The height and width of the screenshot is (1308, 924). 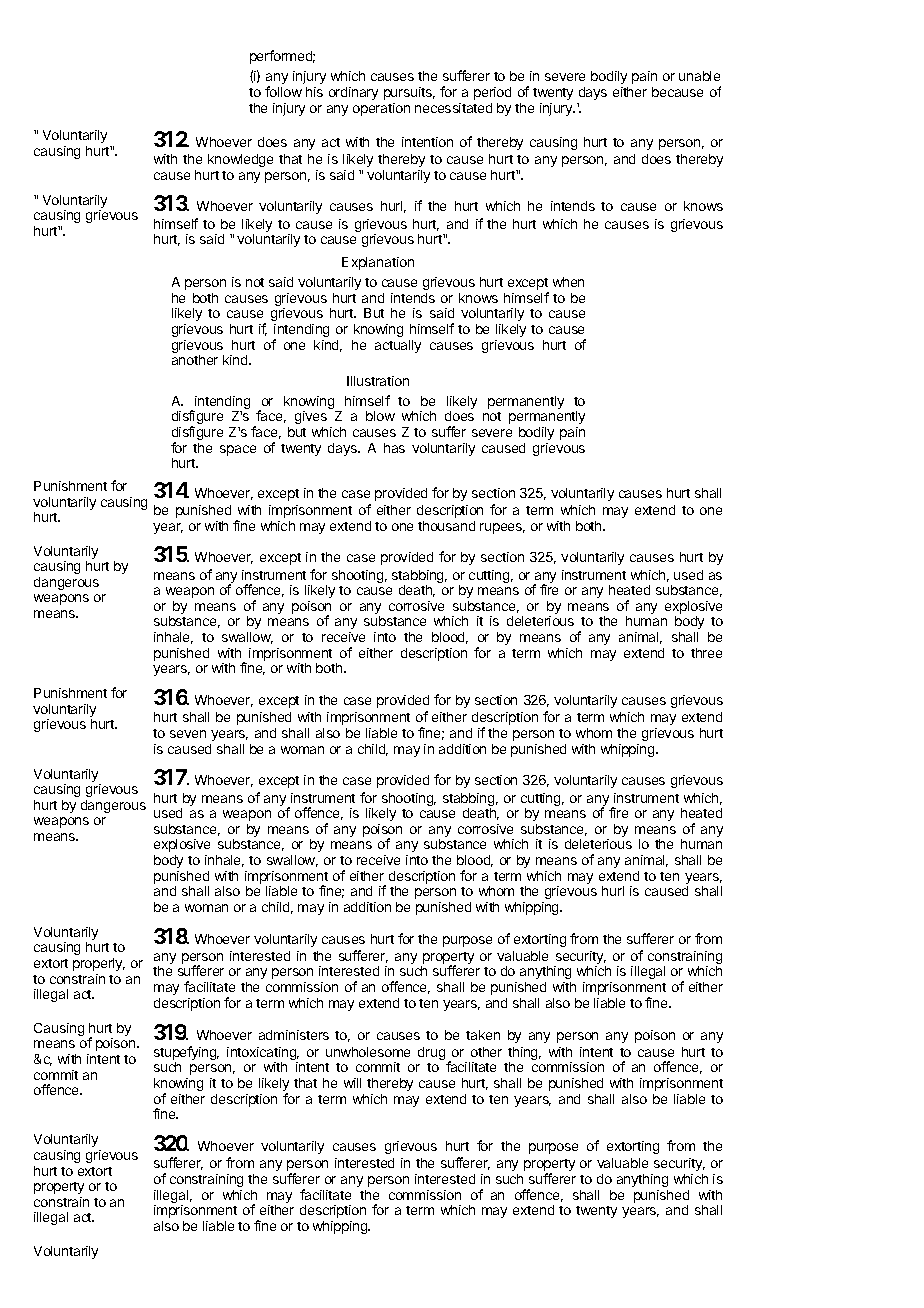 What do you see at coordinates (380, 416) in the screenshot?
I see `blow` at bounding box center [380, 416].
